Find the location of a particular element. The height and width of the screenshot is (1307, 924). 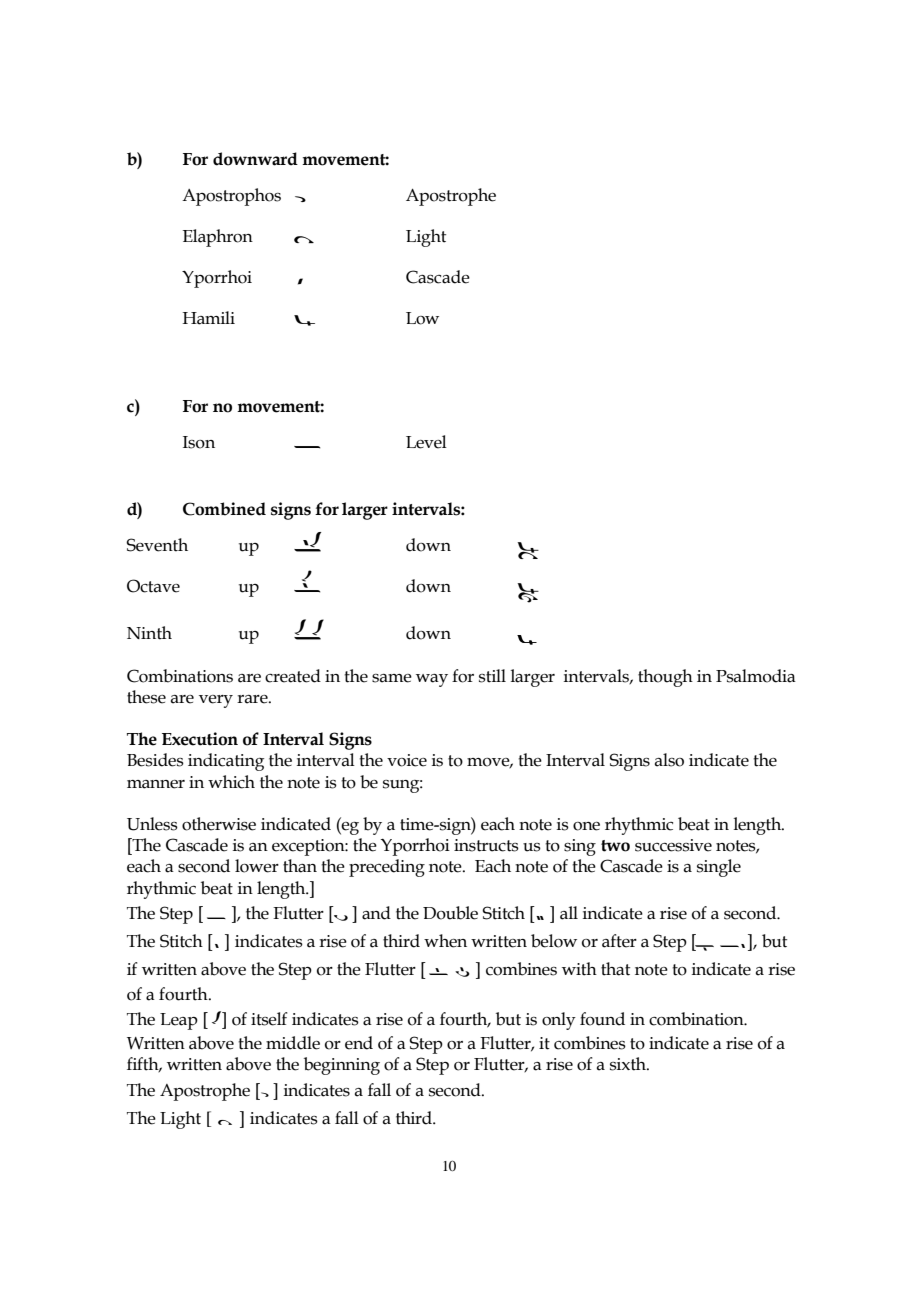

otherwise is located at coordinates (219, 824).
